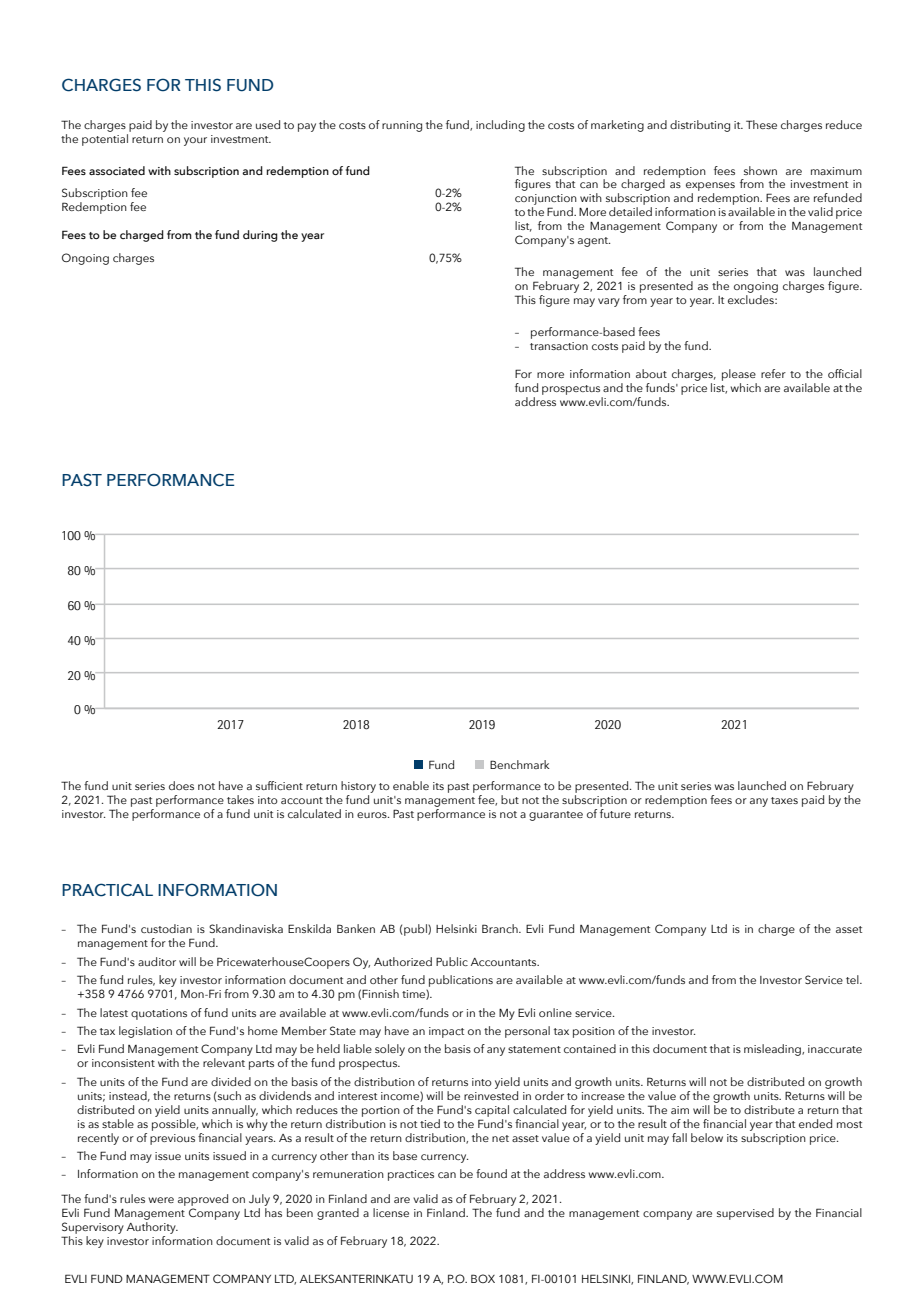  What do you see at coordinates (559, 346) in the screenshot?
I see `transaction` at bounding box center [559, 346].
